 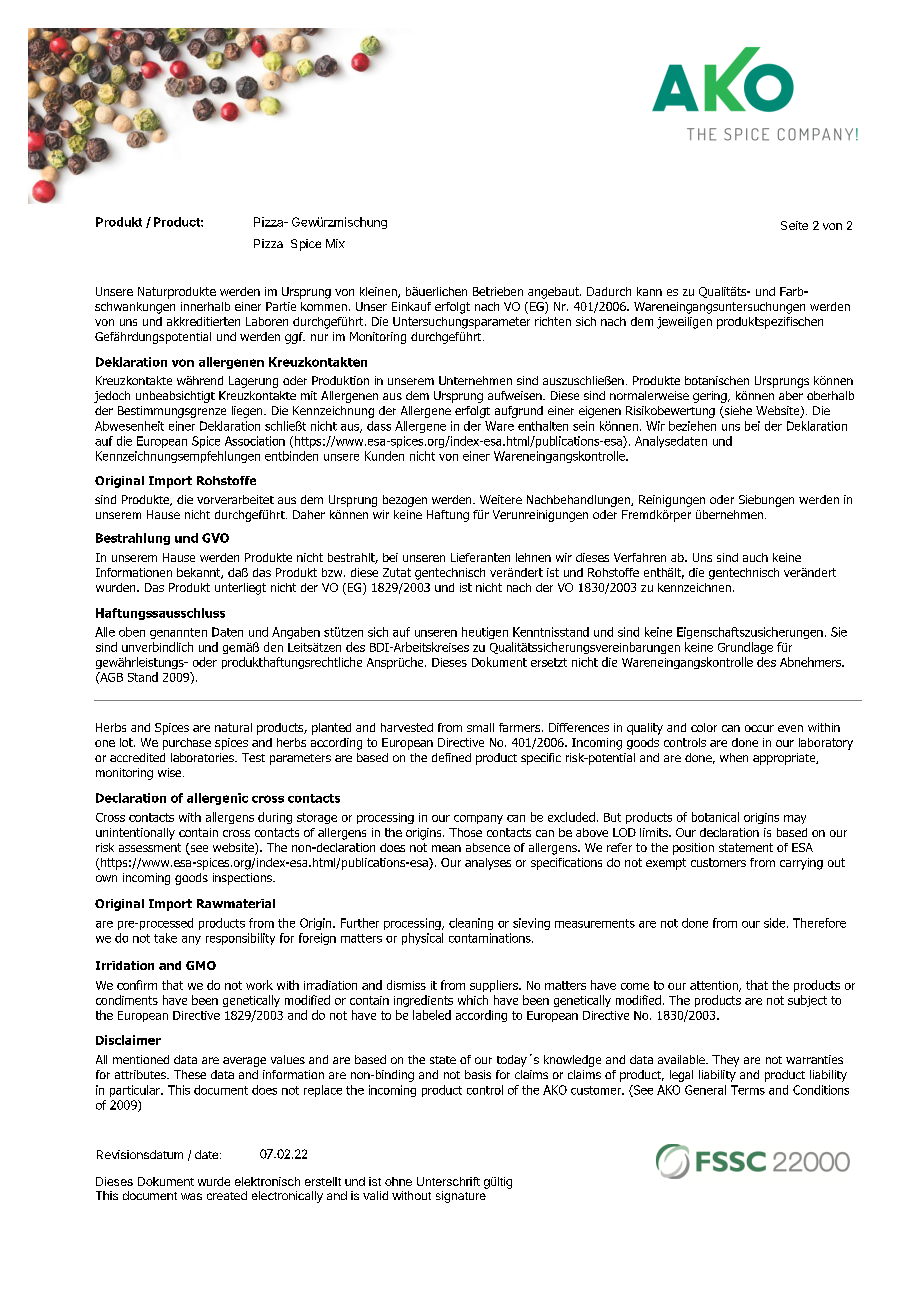 I want to click on analyses, so click(x=488, y=864).
